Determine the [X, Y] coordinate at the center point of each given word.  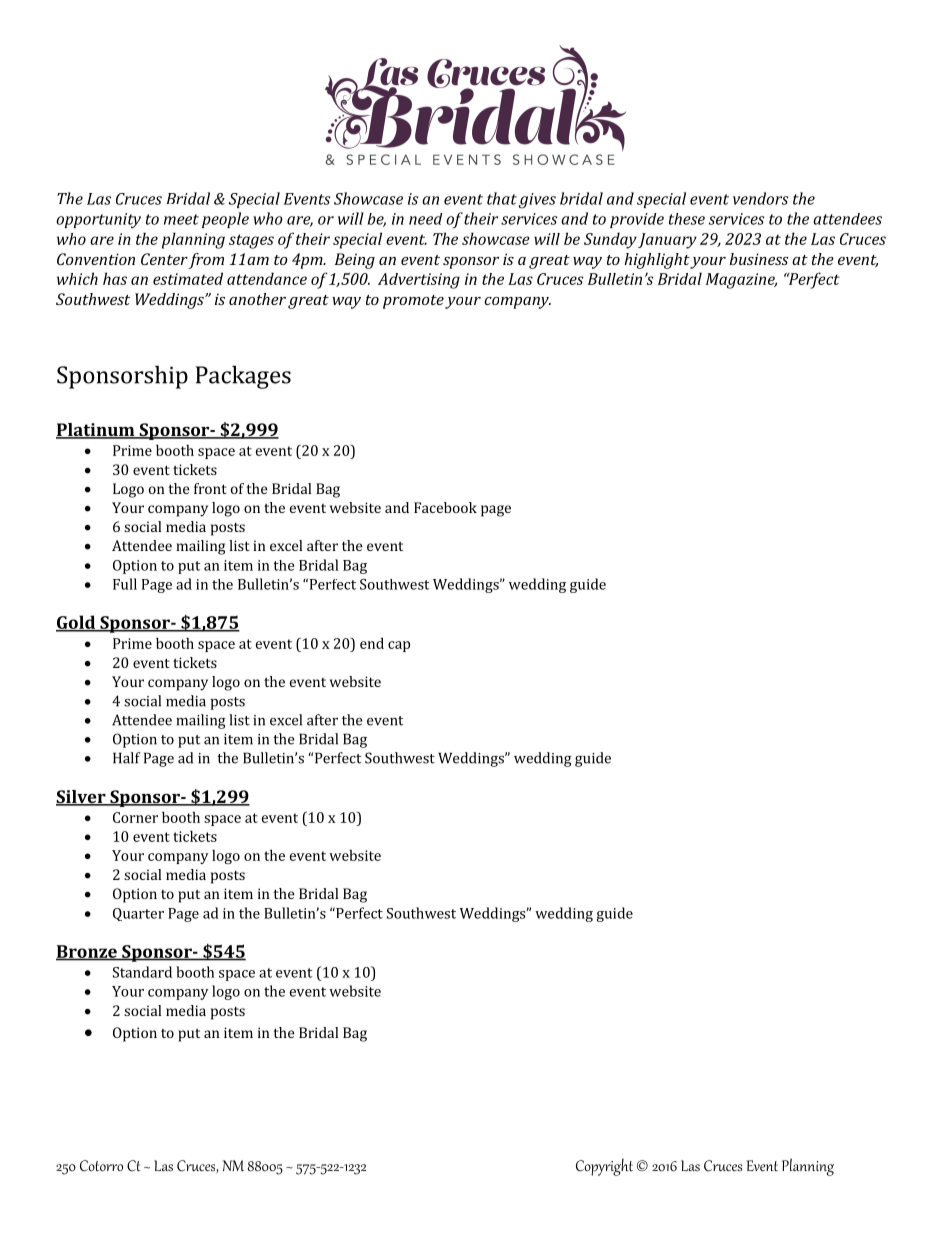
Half [126, 758]
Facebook [445, 507]
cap [399, 646]
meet [181, 219]
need [426, 219]
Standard [142, 972]
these [687, 219]
